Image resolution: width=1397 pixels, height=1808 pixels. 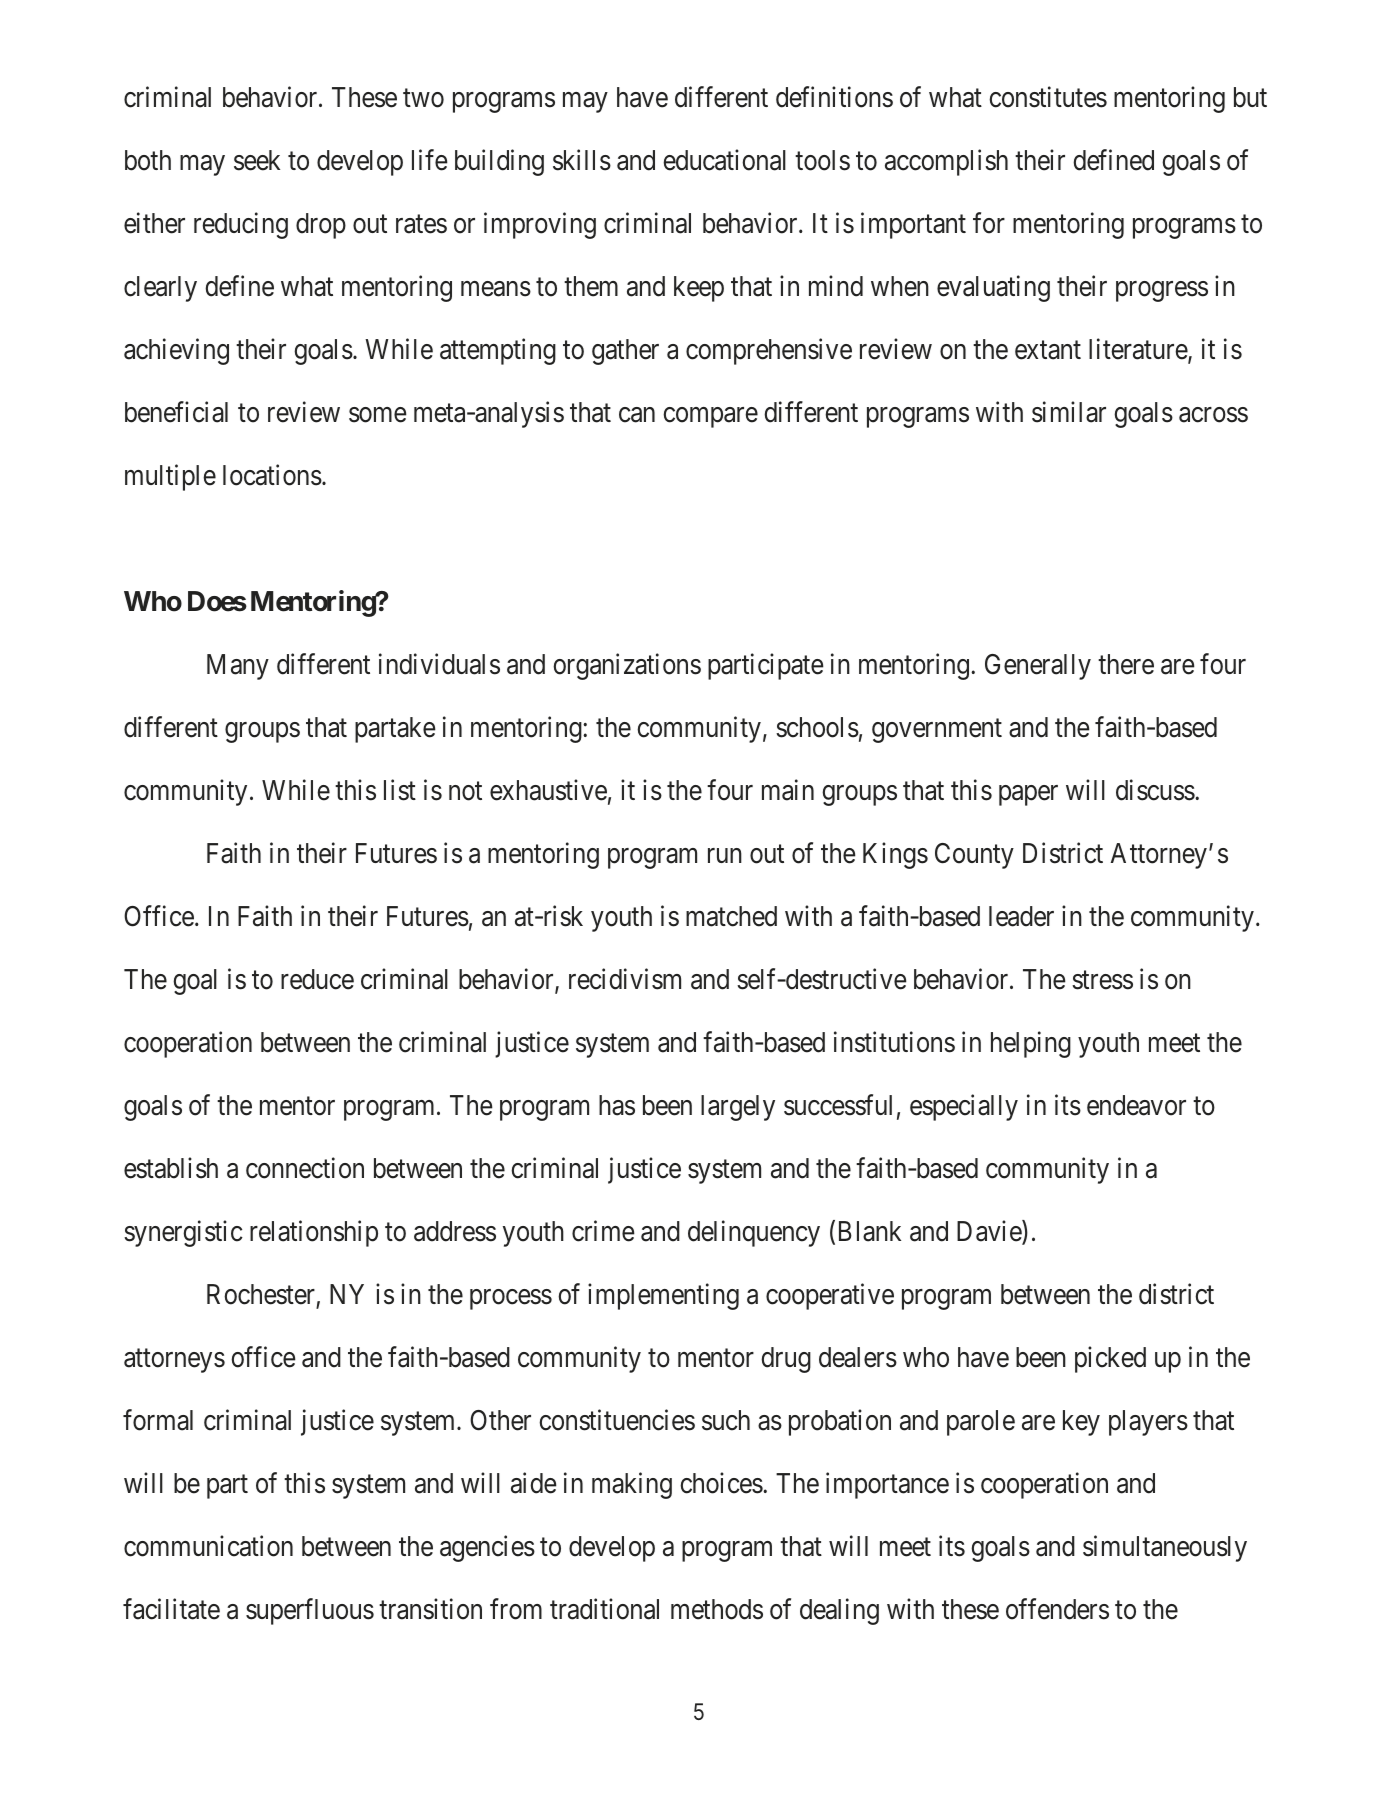 What do you see at coordinates (1165, 1548) in the image?
I see `simultaneously` at bounding box center [1165, 1548].
